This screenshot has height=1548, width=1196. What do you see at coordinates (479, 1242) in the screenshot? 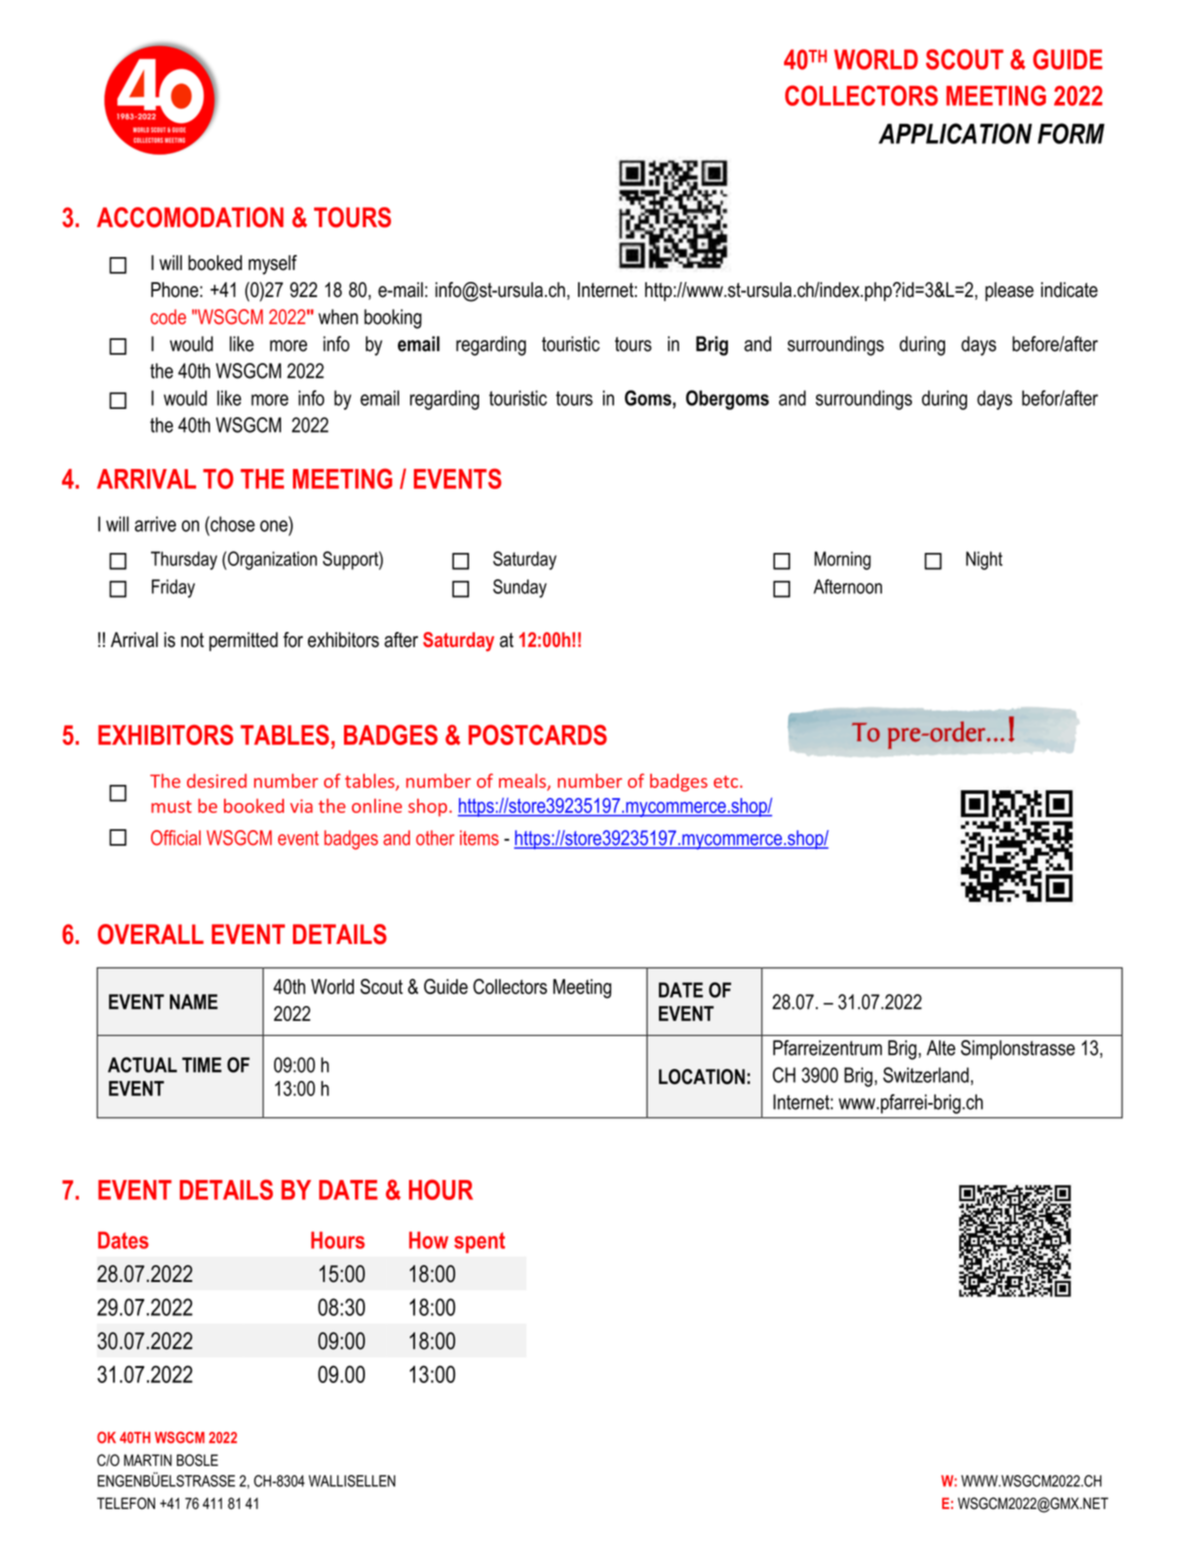
I see `spent` at bounding box center [479, 1242].
